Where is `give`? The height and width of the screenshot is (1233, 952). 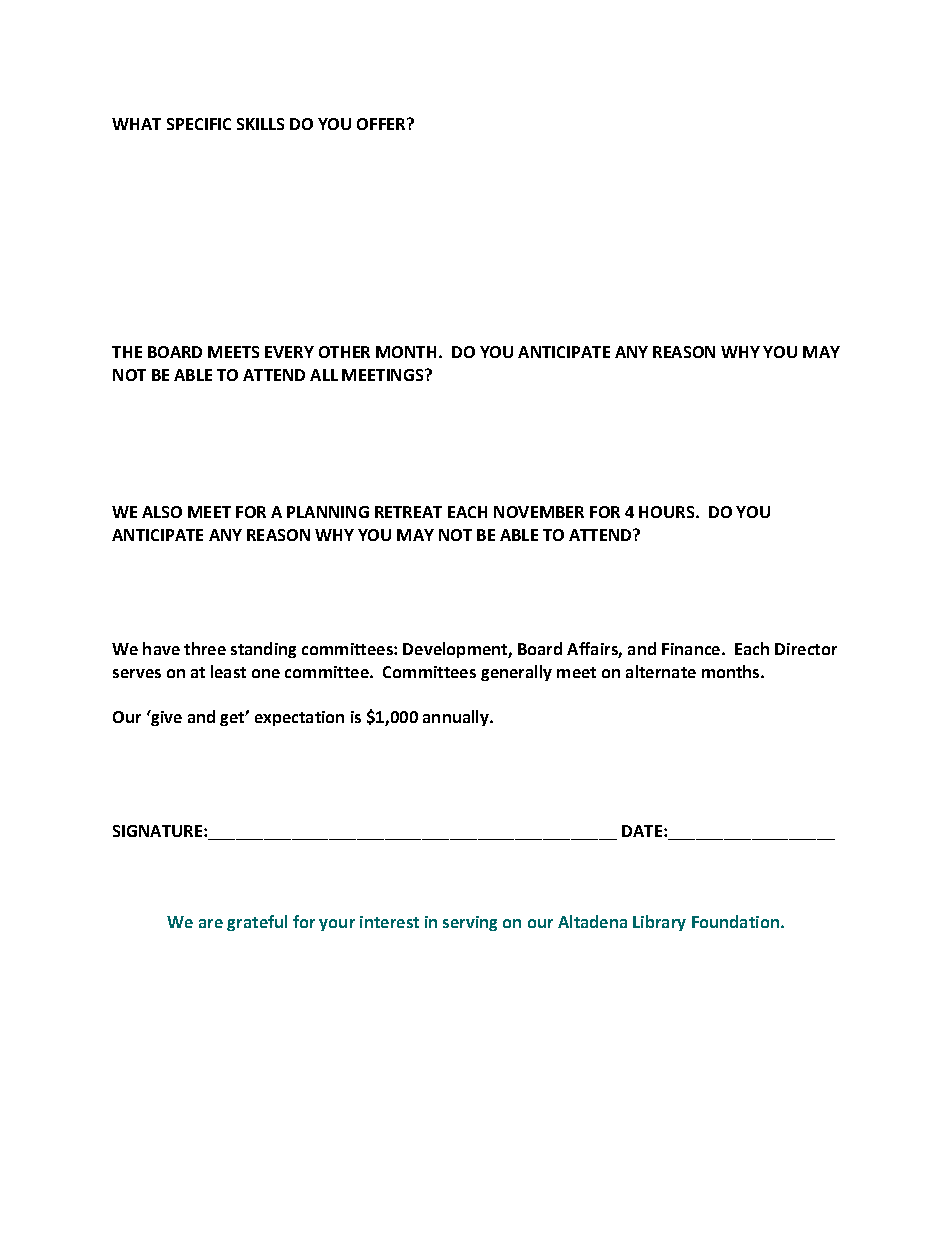 give is located at coordinates (165, 718).
